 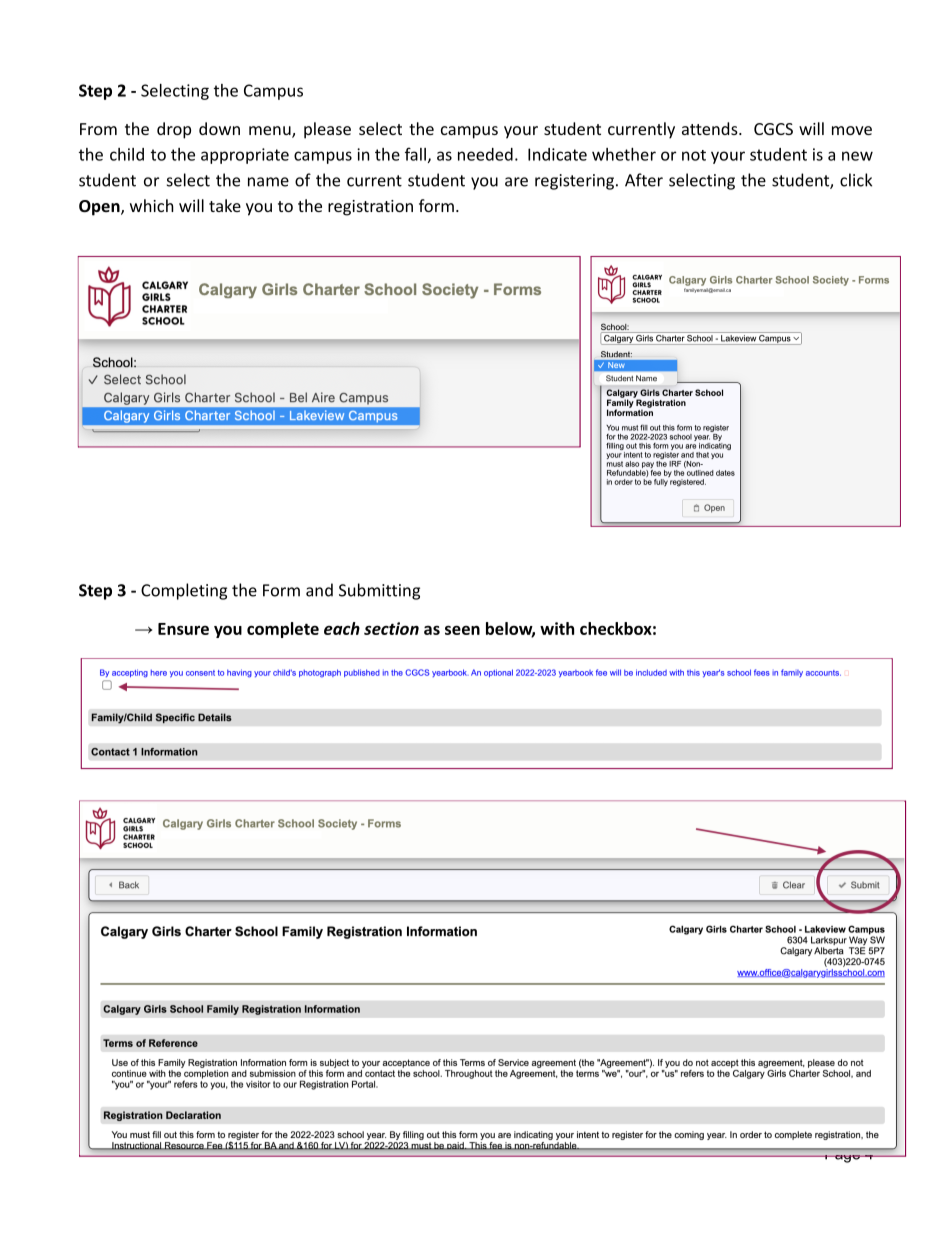 I want to click on Completing, so click(x=184, y=591).
